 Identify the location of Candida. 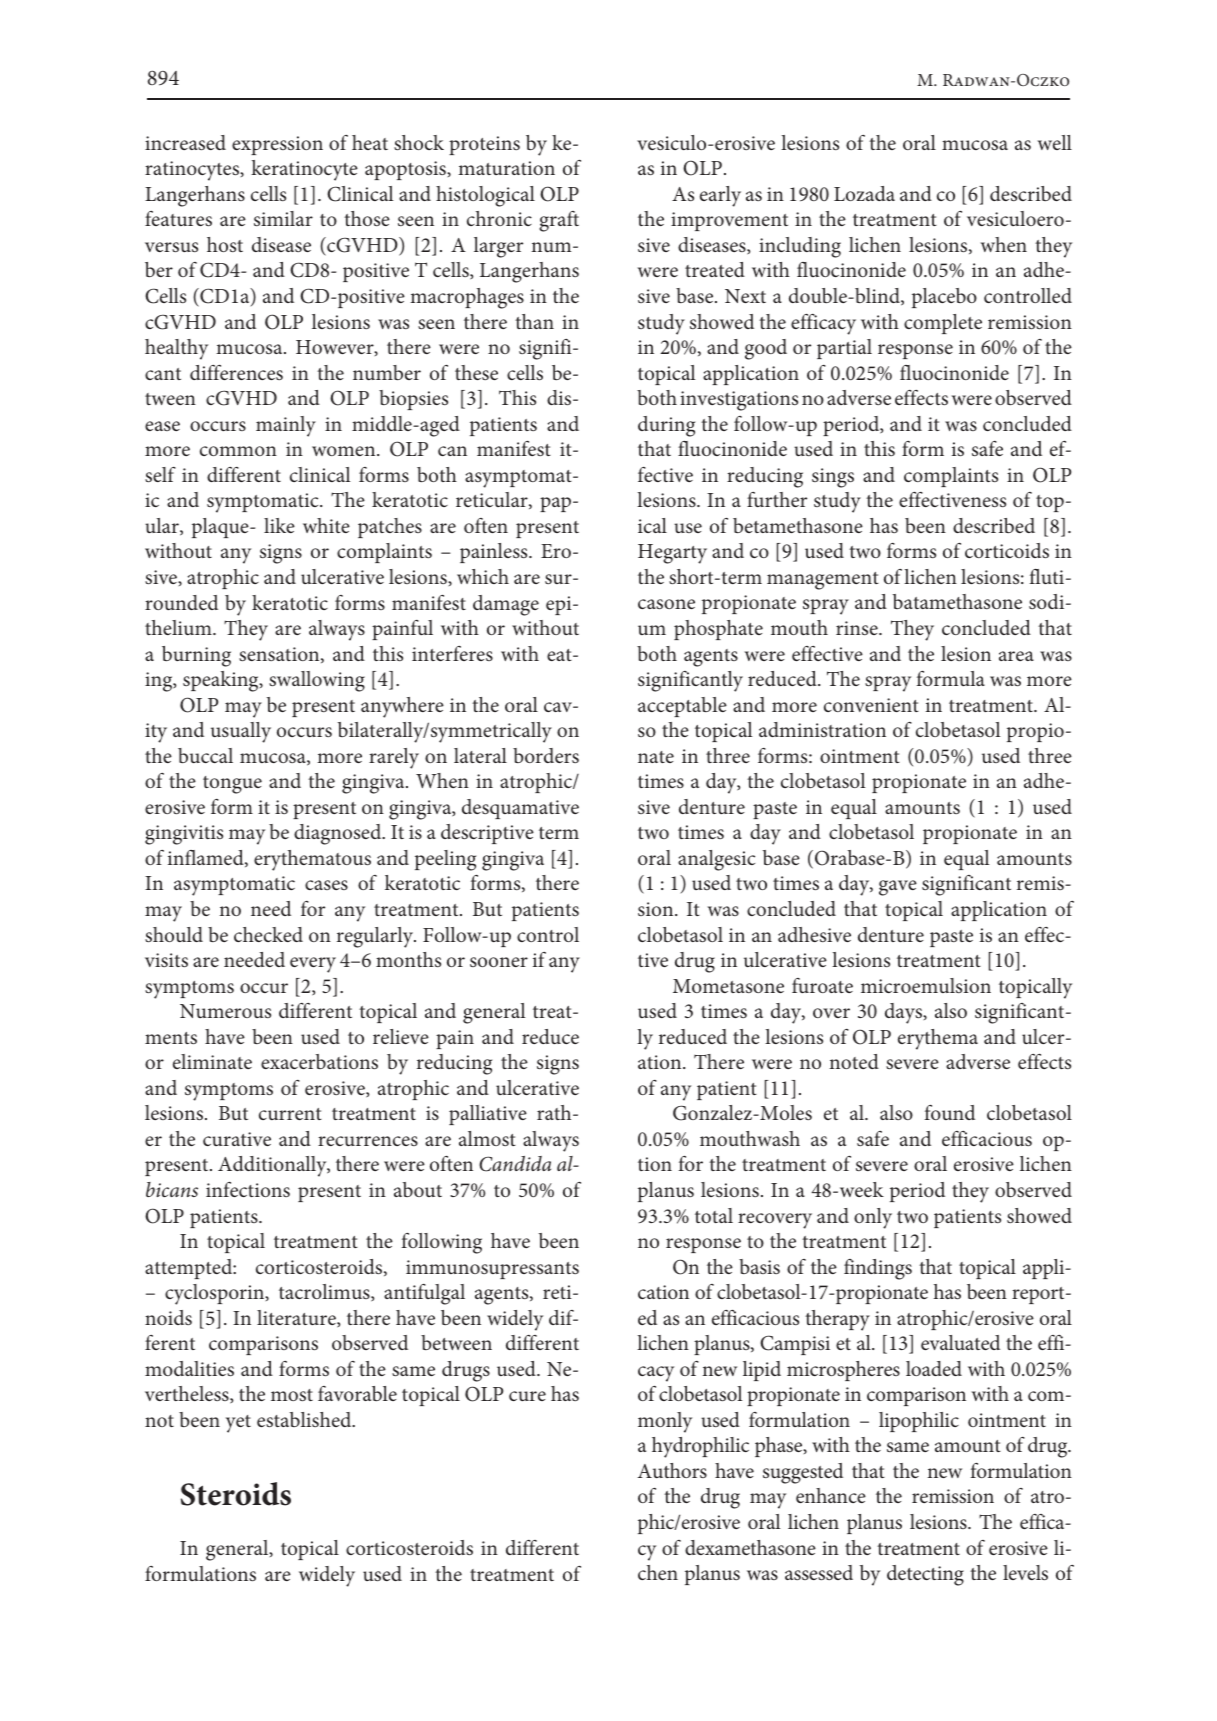
(515, 1164).
